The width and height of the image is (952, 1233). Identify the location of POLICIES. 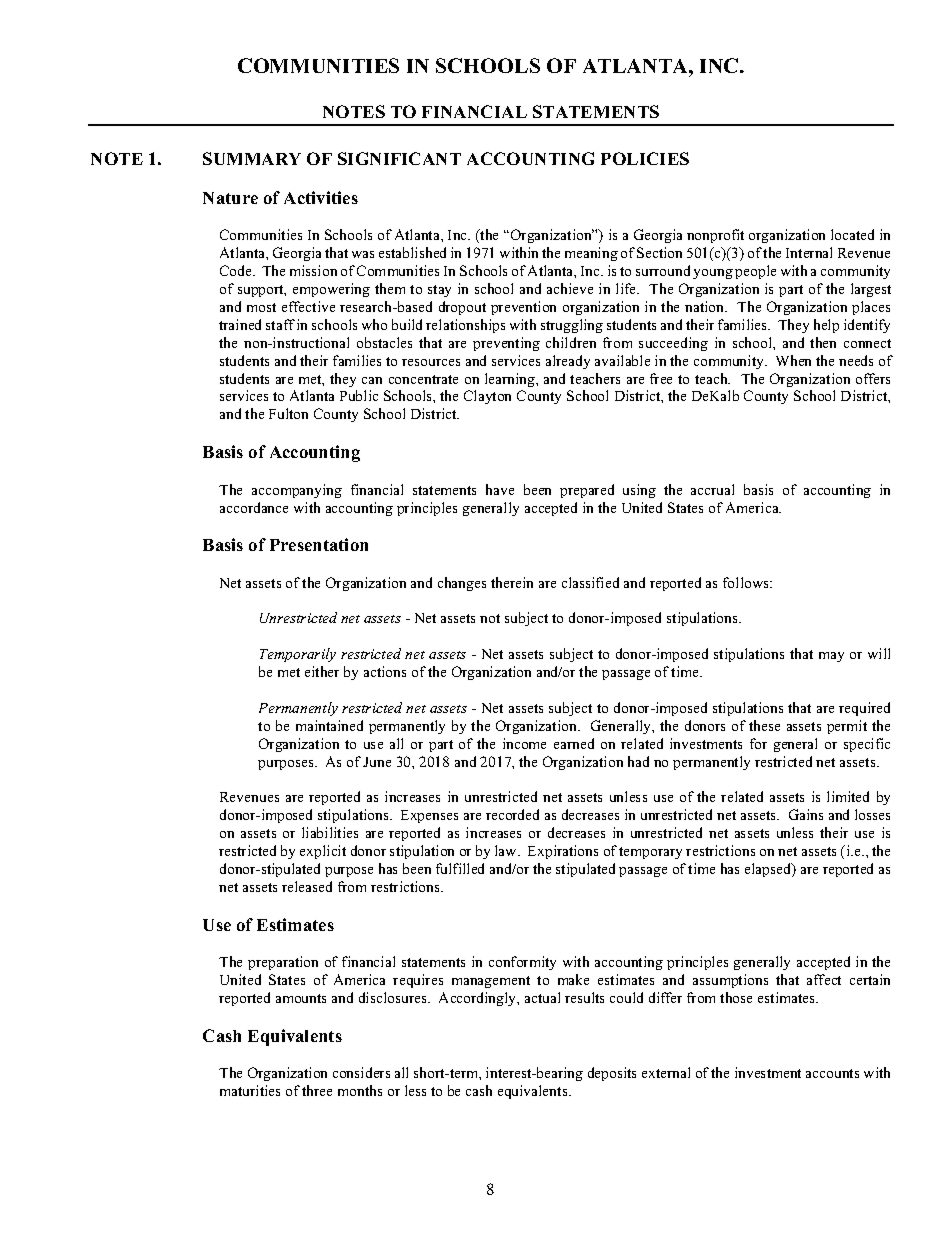
(645, 158).
